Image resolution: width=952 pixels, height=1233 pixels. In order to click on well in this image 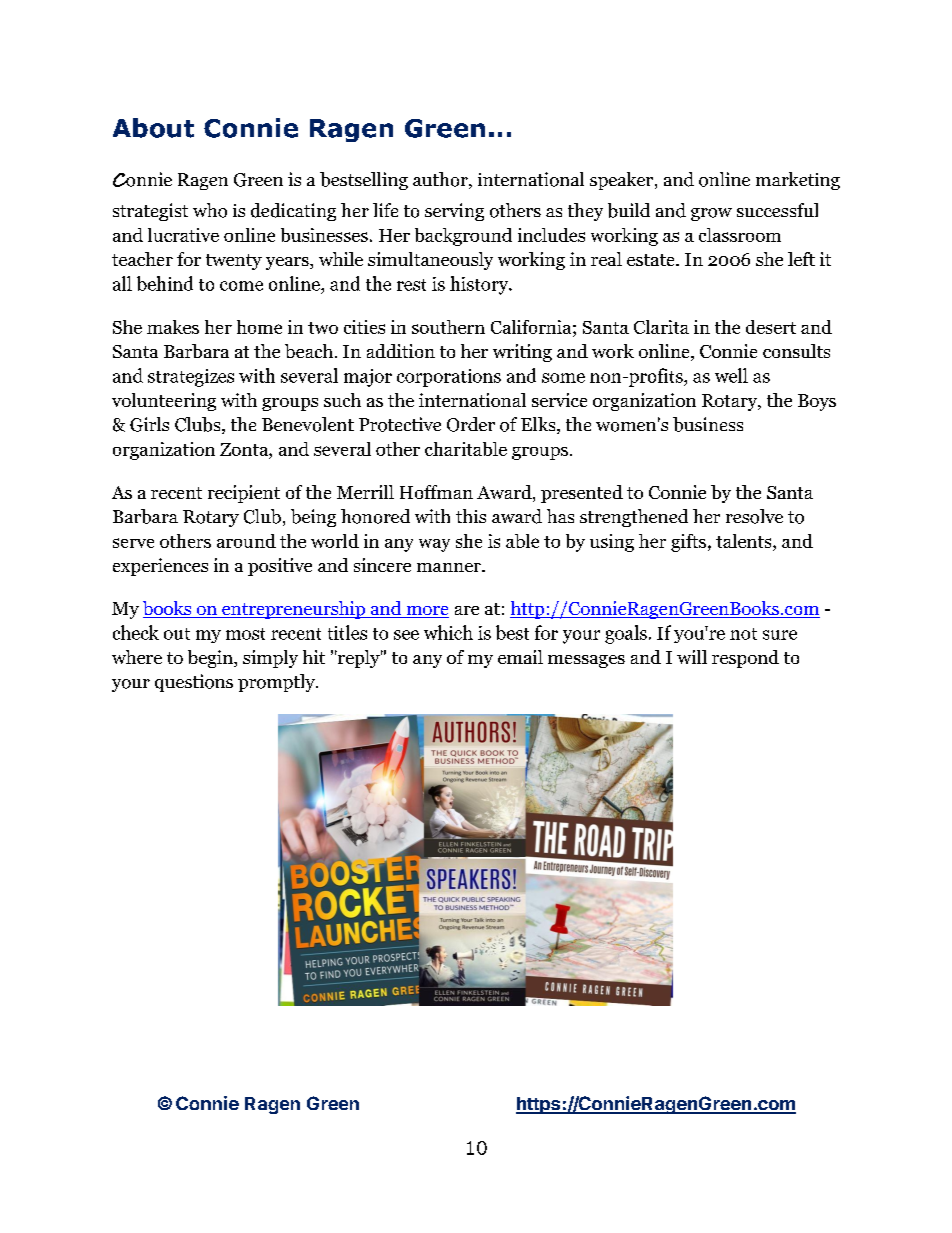, I will do `click(731, 375)`.
